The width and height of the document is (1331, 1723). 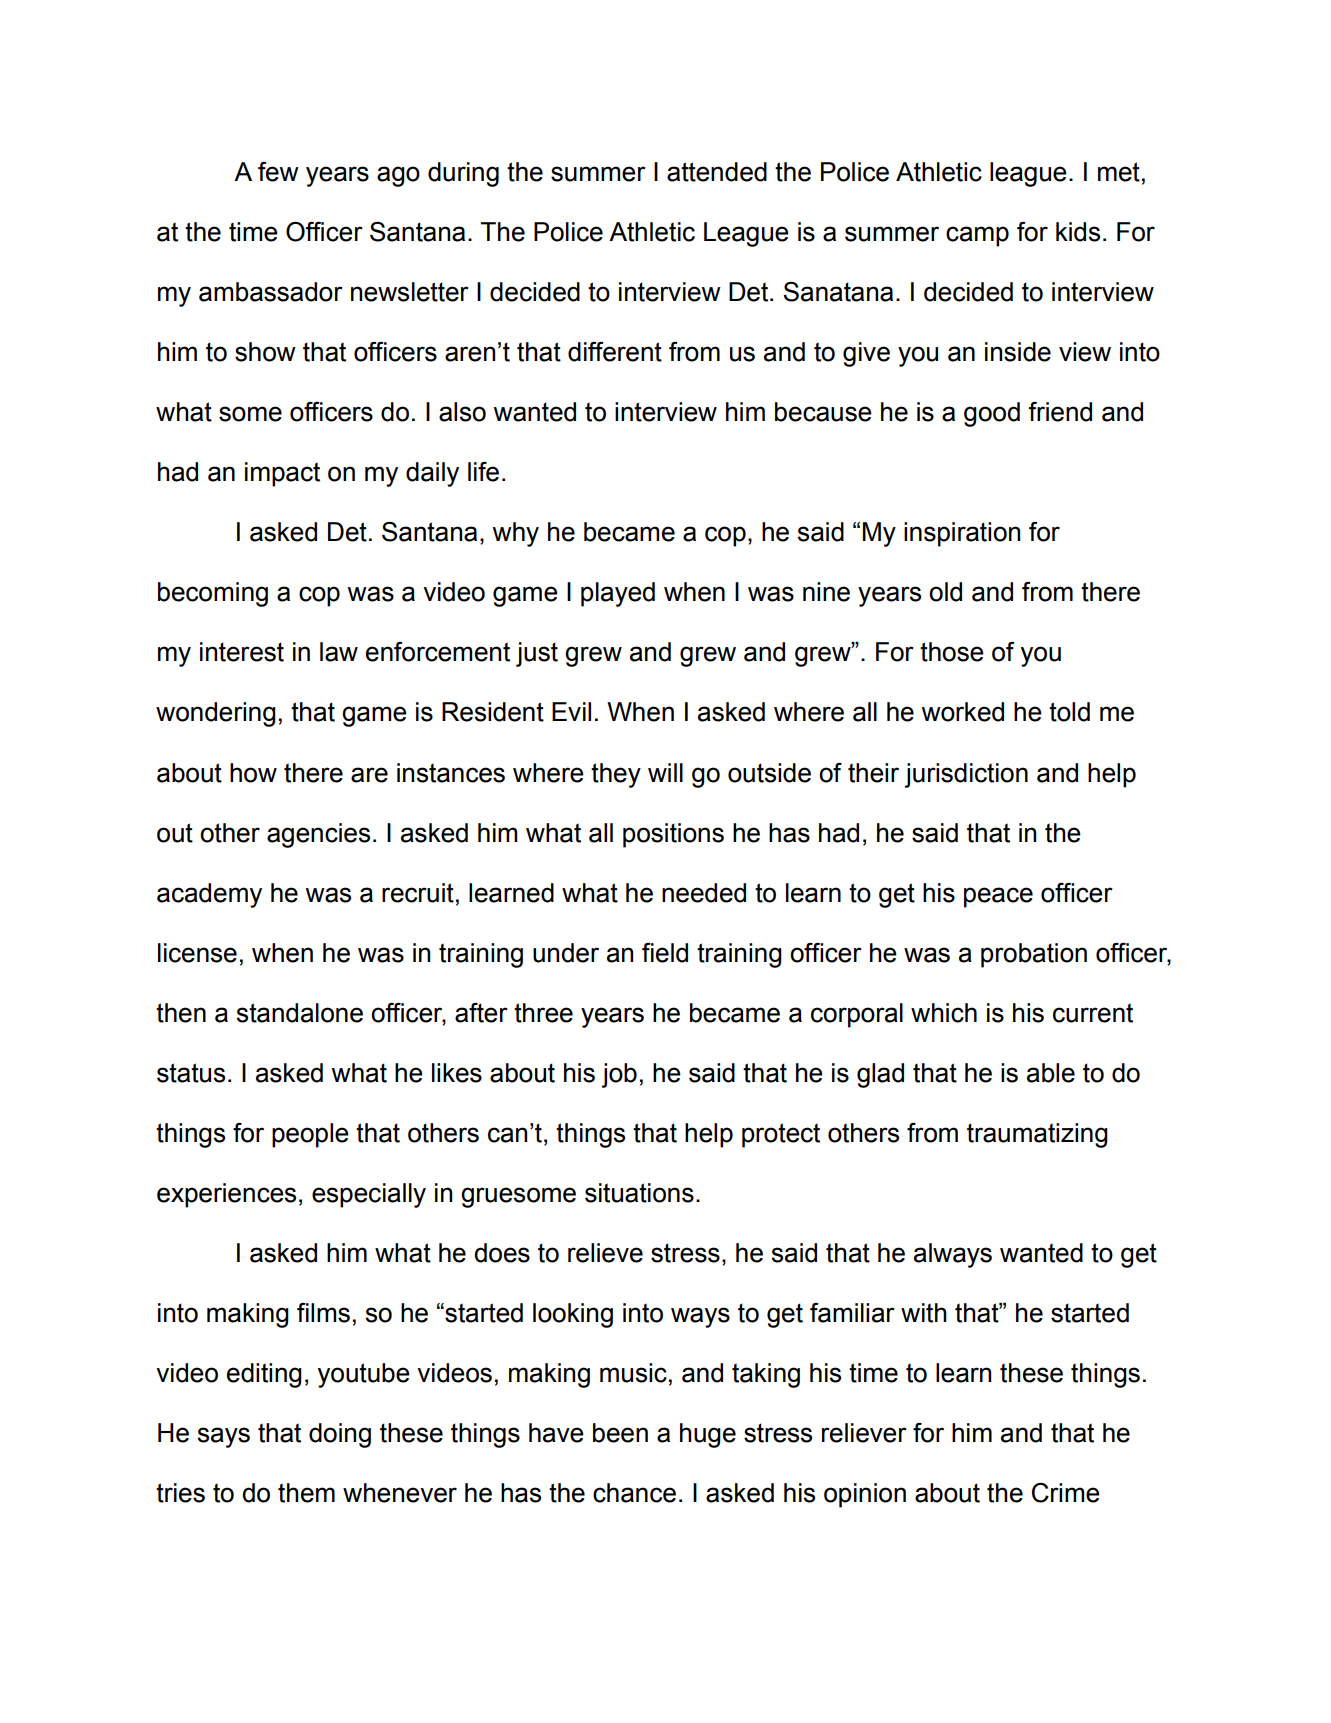 What do you see at coordinates (977, 236) in the document?
I see `camp` at bounding box center [977, 236].
